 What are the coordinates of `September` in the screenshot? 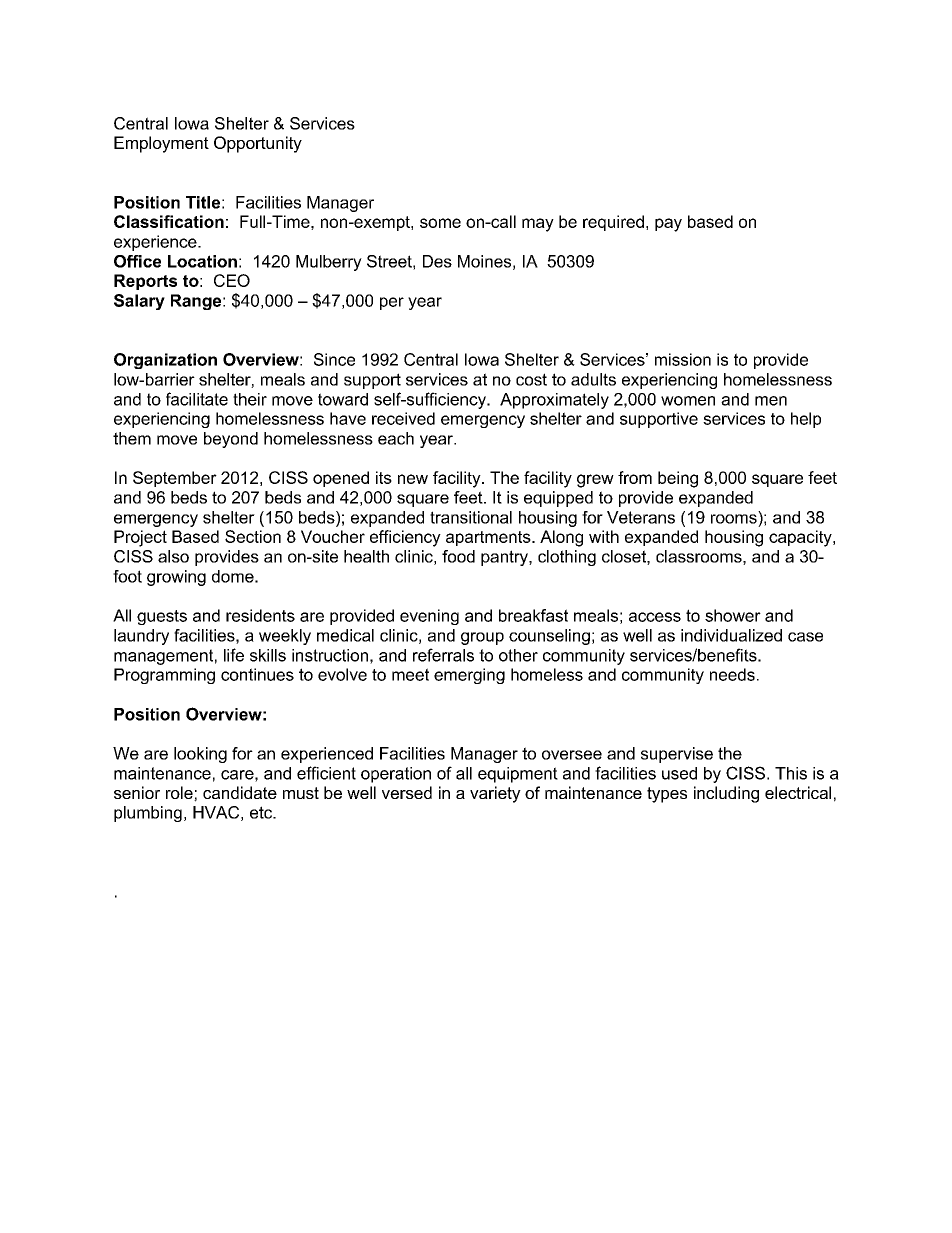 It's located at (175, 479).
